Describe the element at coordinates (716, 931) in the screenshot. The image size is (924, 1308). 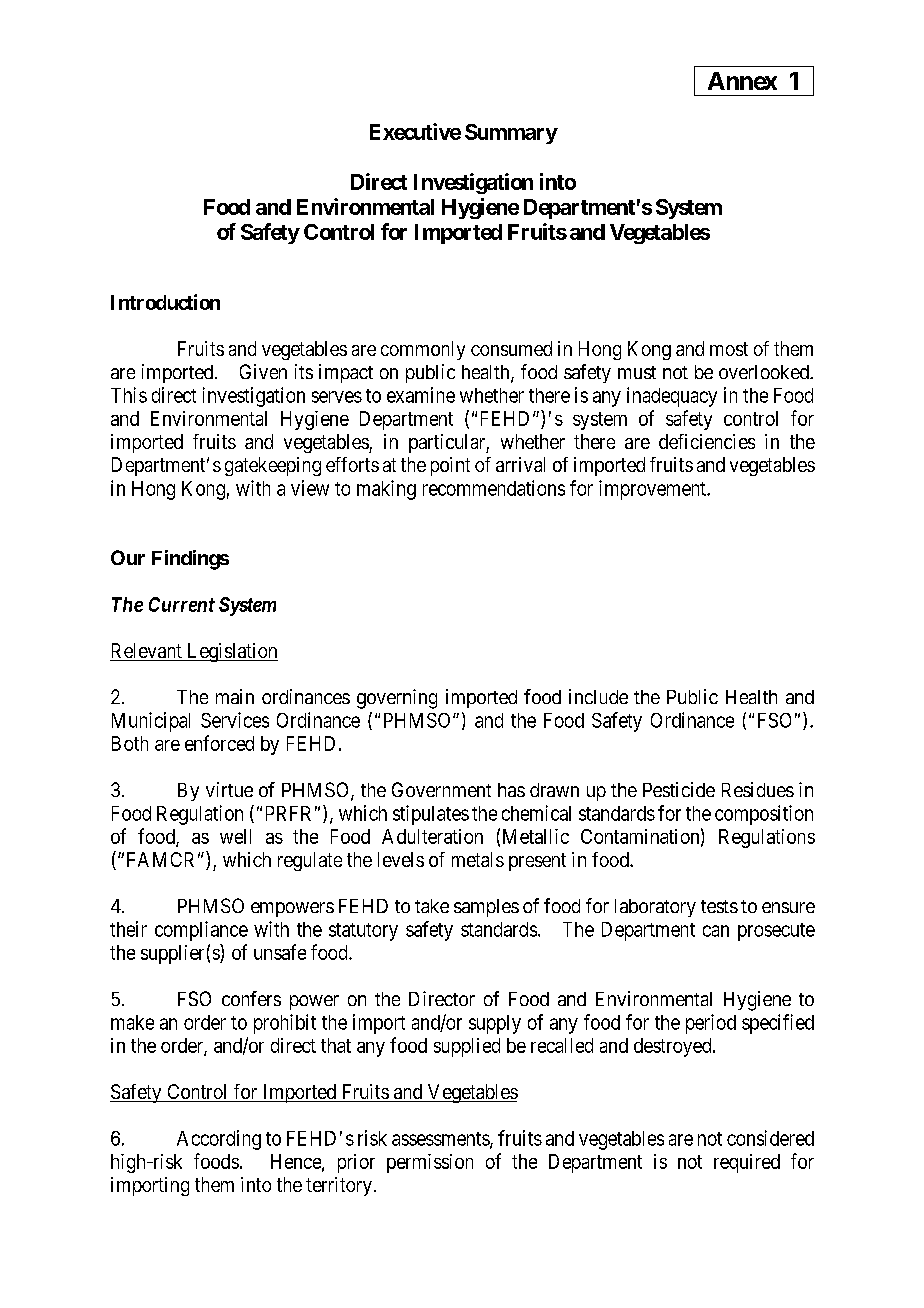
I see `can` at that location.
